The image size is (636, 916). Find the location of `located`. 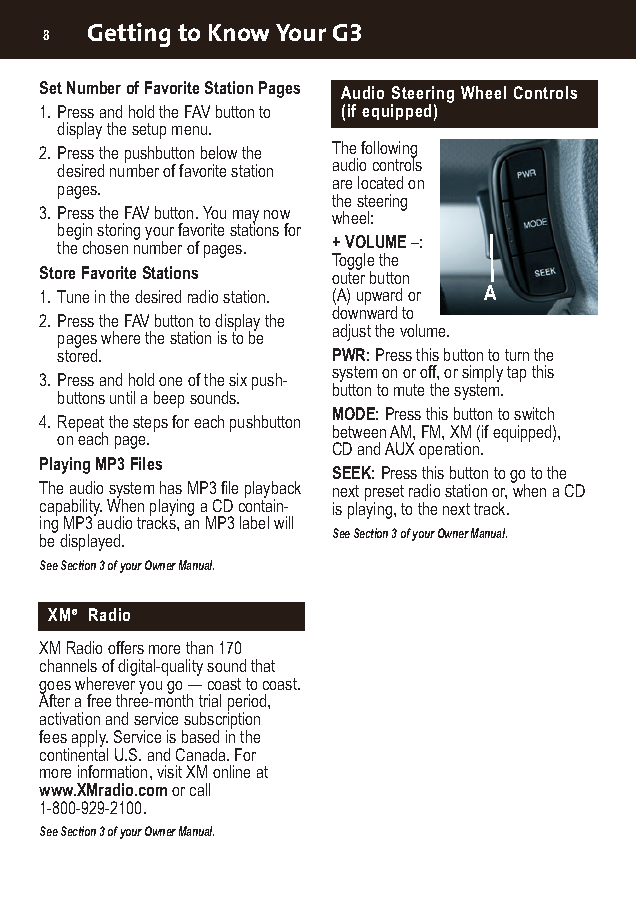

located is located at coordinates (380, 182).
